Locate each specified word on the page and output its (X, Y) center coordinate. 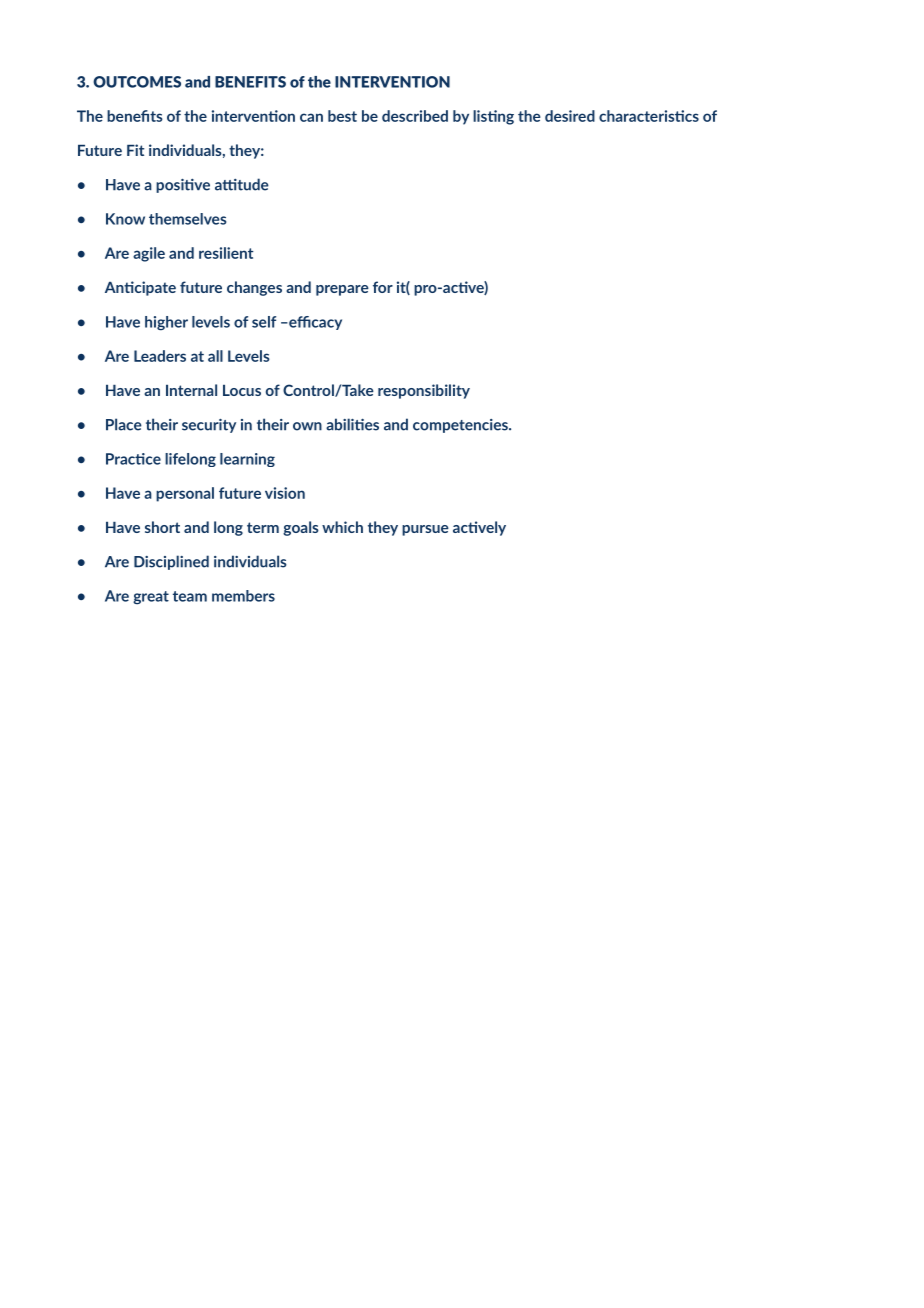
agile (149, 254)
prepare (342, 290)
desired (570, 116)
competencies (461, 426)
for (383, 287)
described (415, 116)
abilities (352, 424)
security (209, 426)
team (190, 596)
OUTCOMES (137, 82)
